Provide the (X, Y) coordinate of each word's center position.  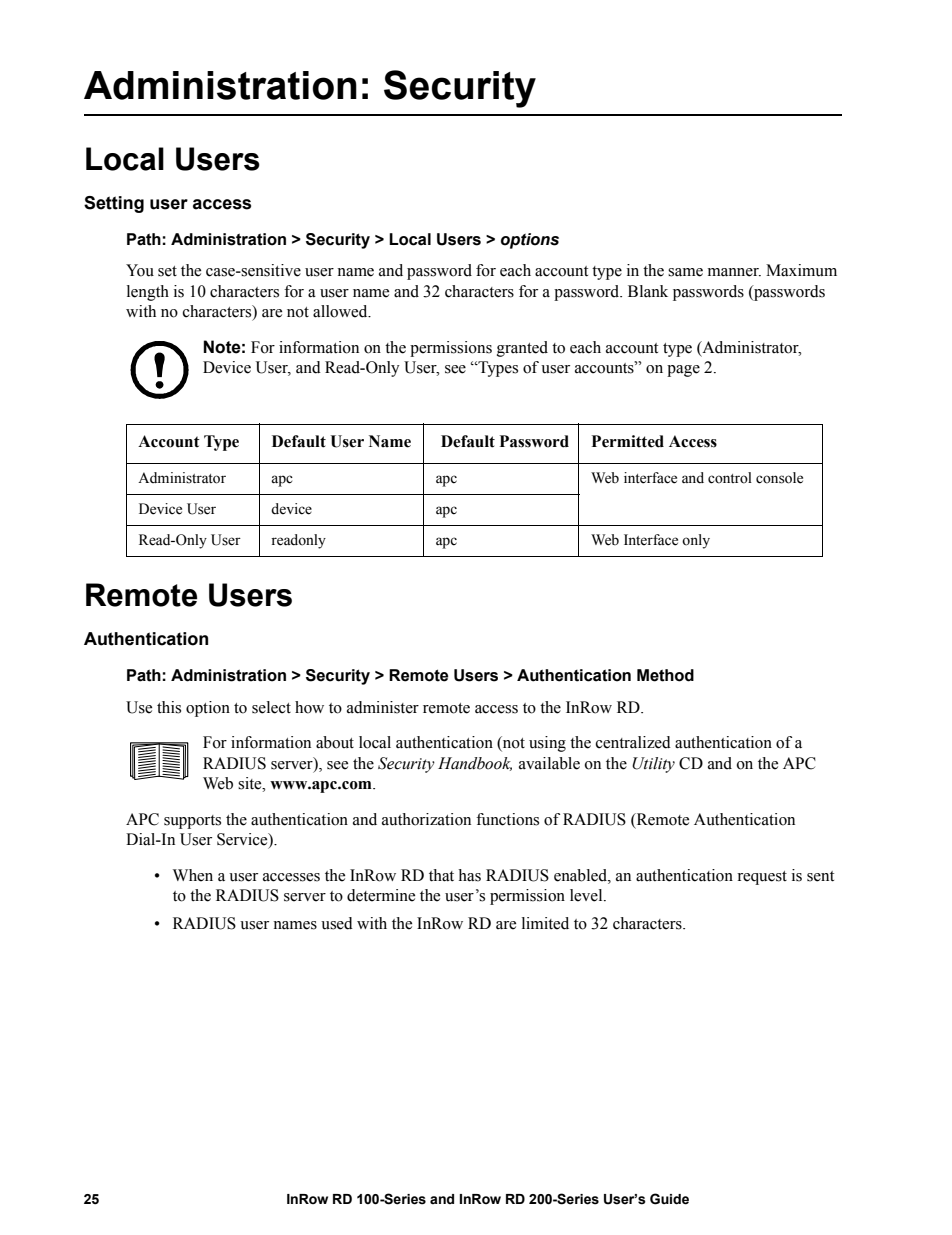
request (762, 878)
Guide (669, 1199)
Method (665, 675)
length (148, 293)
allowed (341, 311)
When (193, 875)
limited (545, 923)
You (140, 270)
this (169, 707)
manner (734, 272)
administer (383, 707)
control (730, 478)
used (337, 923)
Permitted (628, 441)
